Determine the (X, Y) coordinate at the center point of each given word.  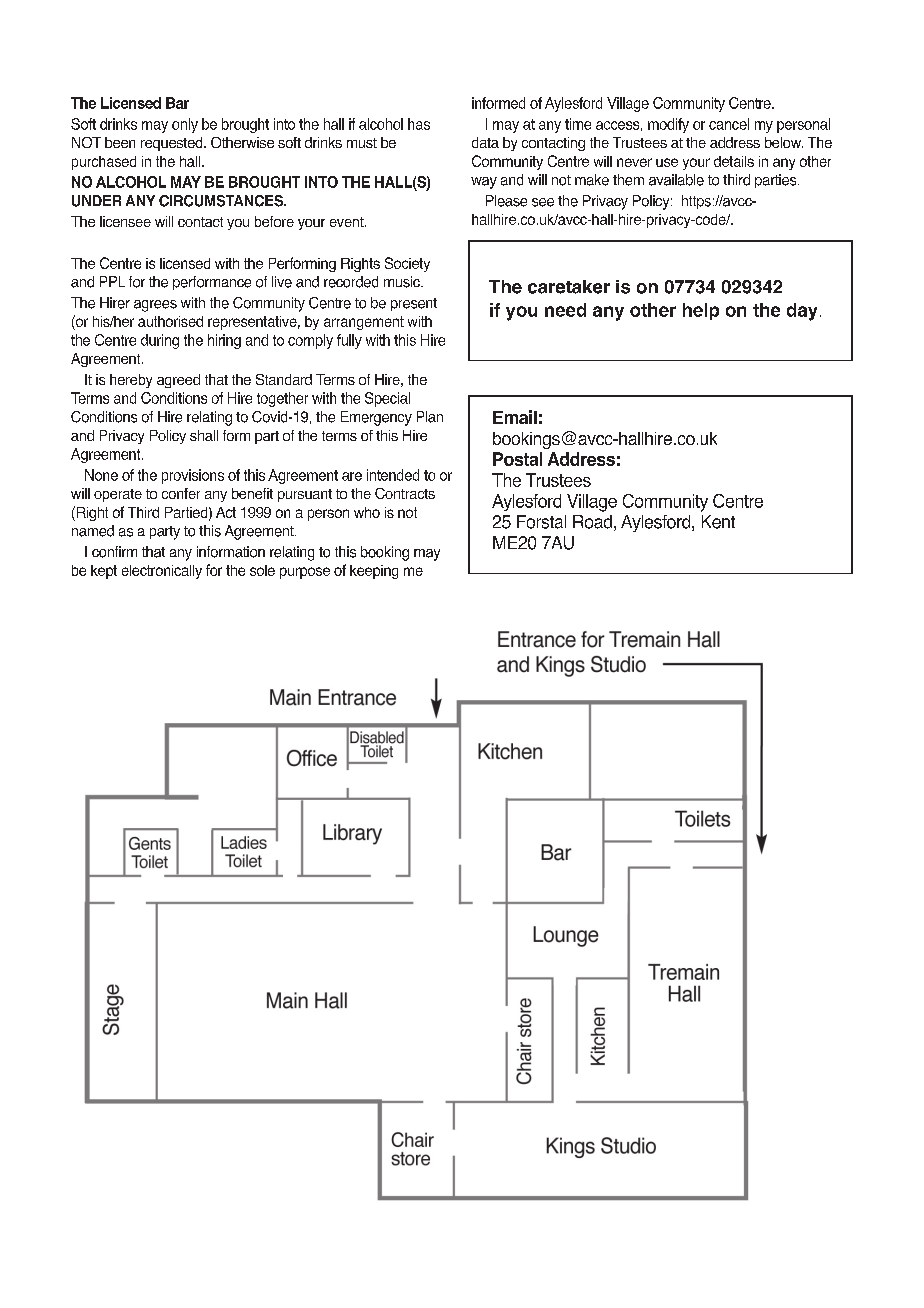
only (185, 125)
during (160, 341)
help (701, 311)
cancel (729, 124)
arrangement (364, 323)
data (485, 142)
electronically (162, 572)
